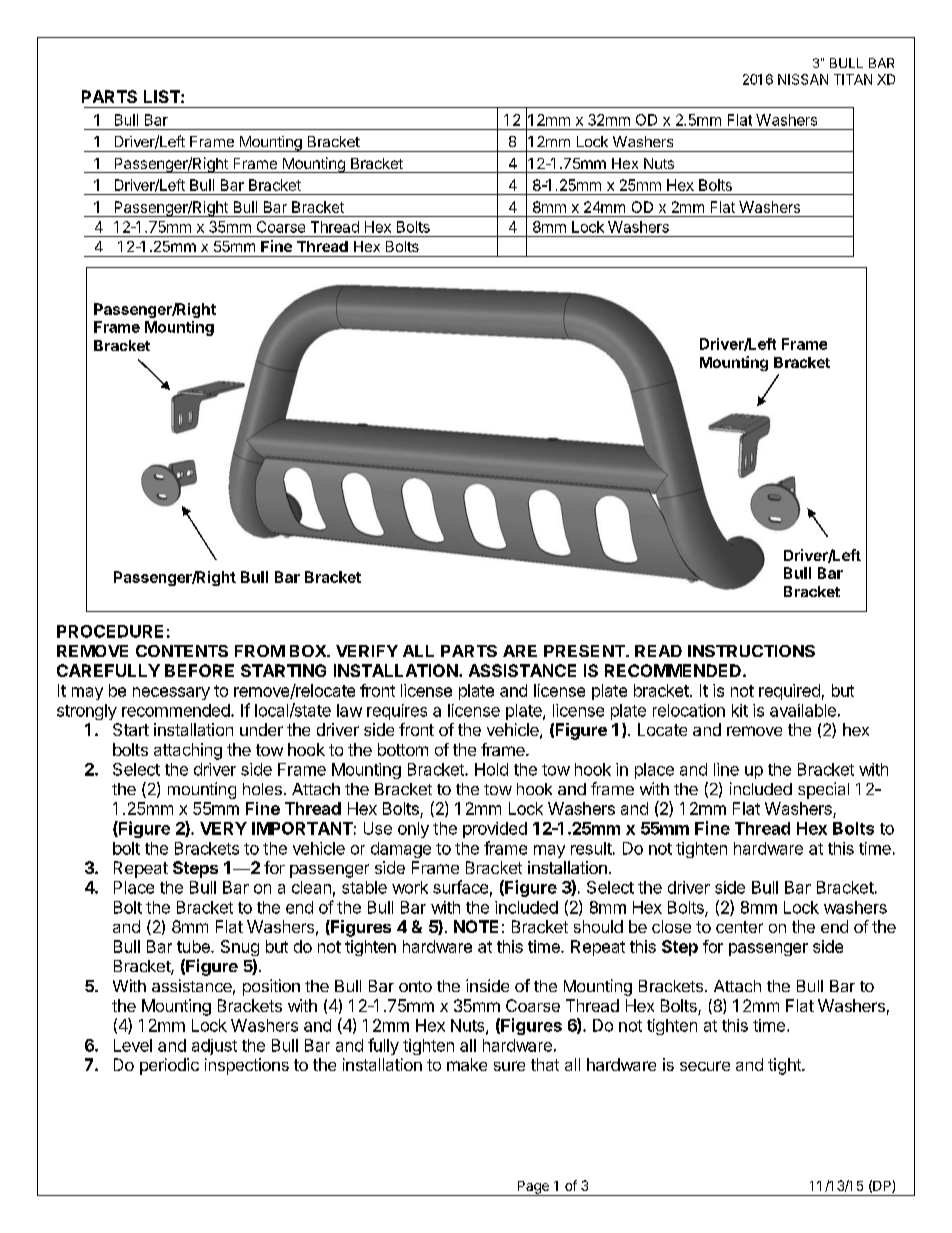  Describe the element at coordinates (803, 79) in the document. I see `NISSAN` at that location.
